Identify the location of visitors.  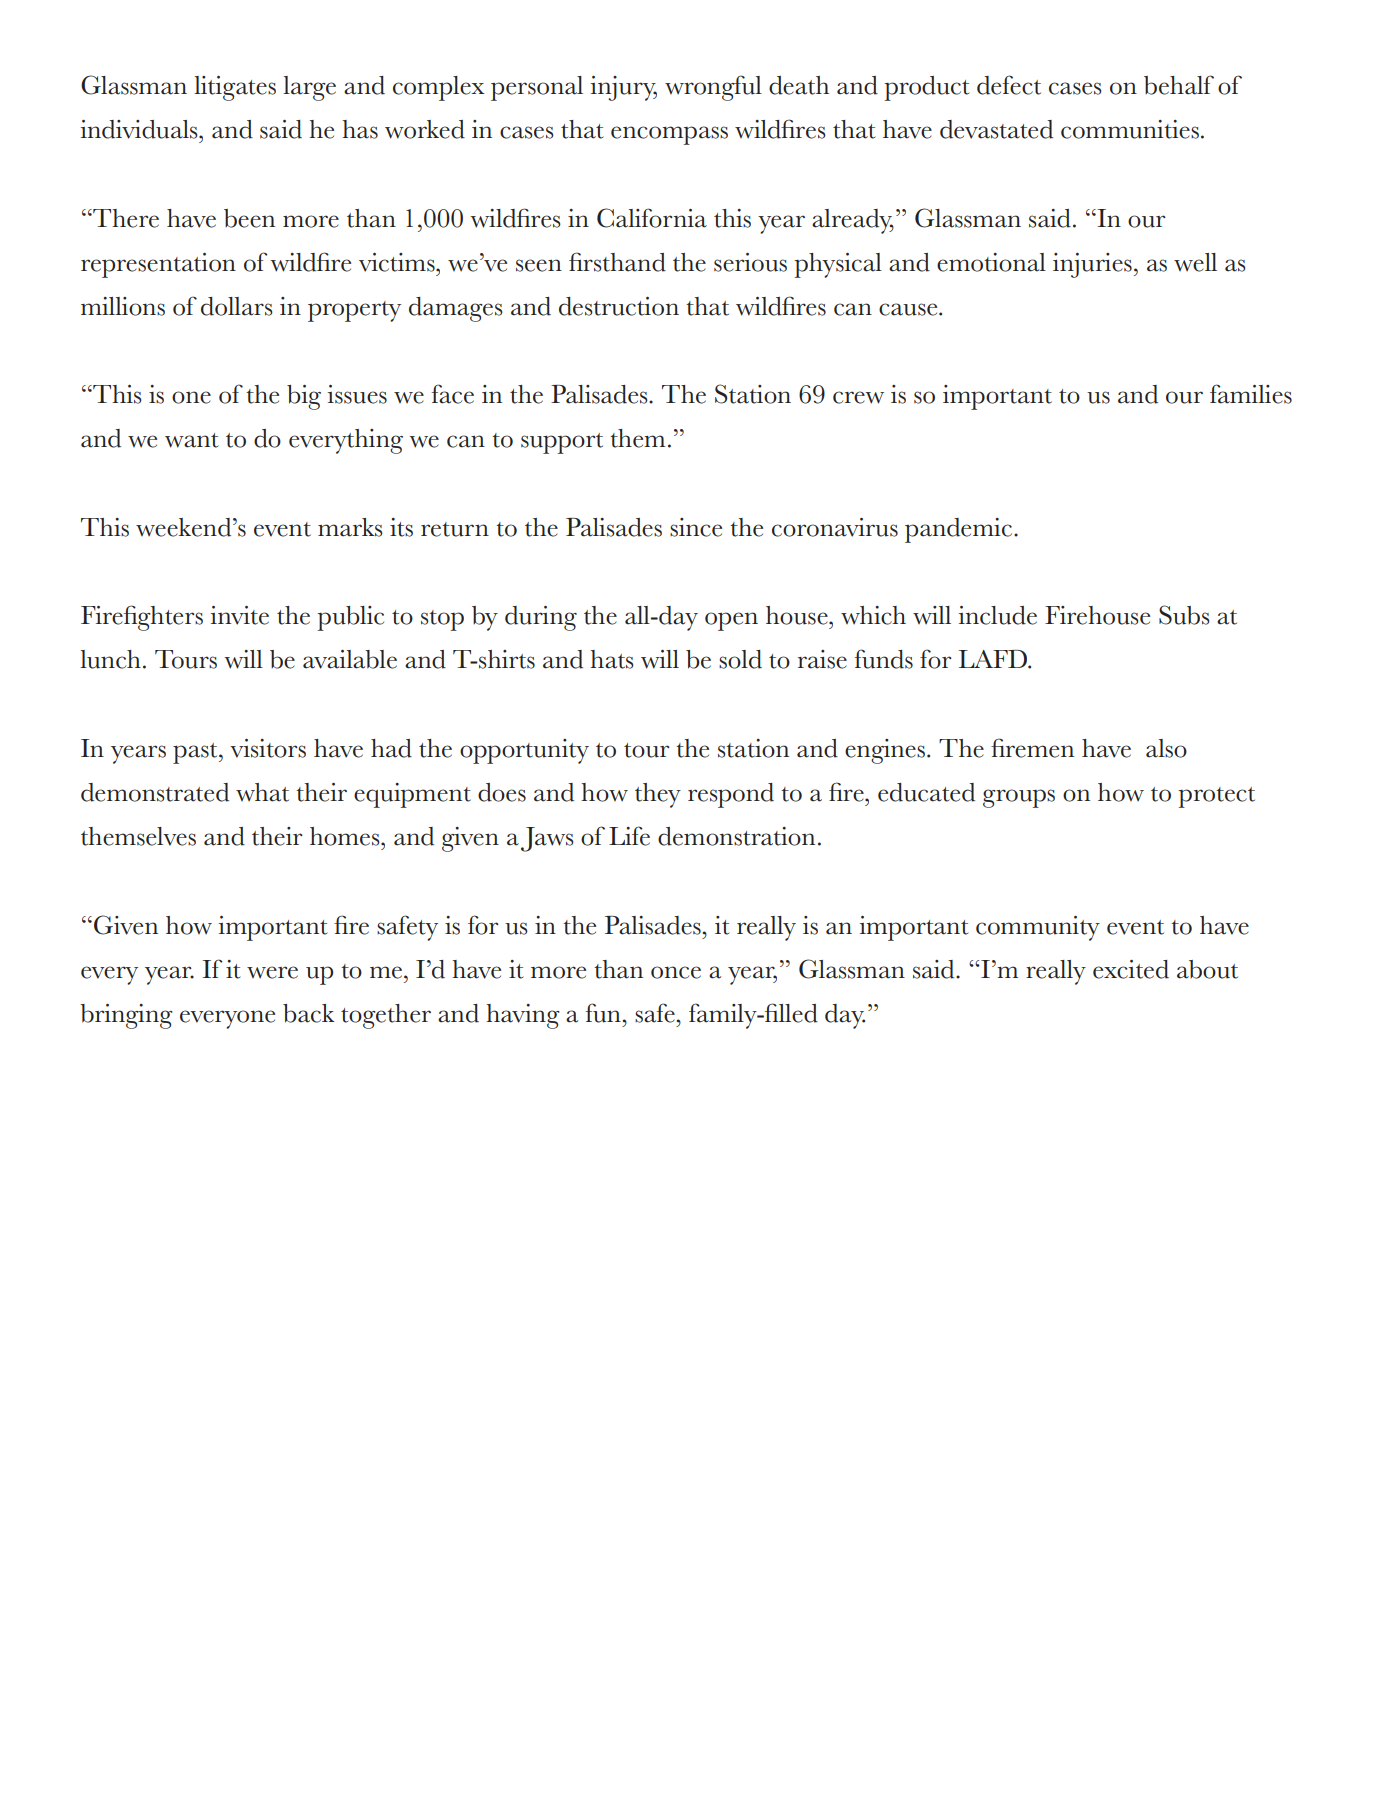
(268, 748).
